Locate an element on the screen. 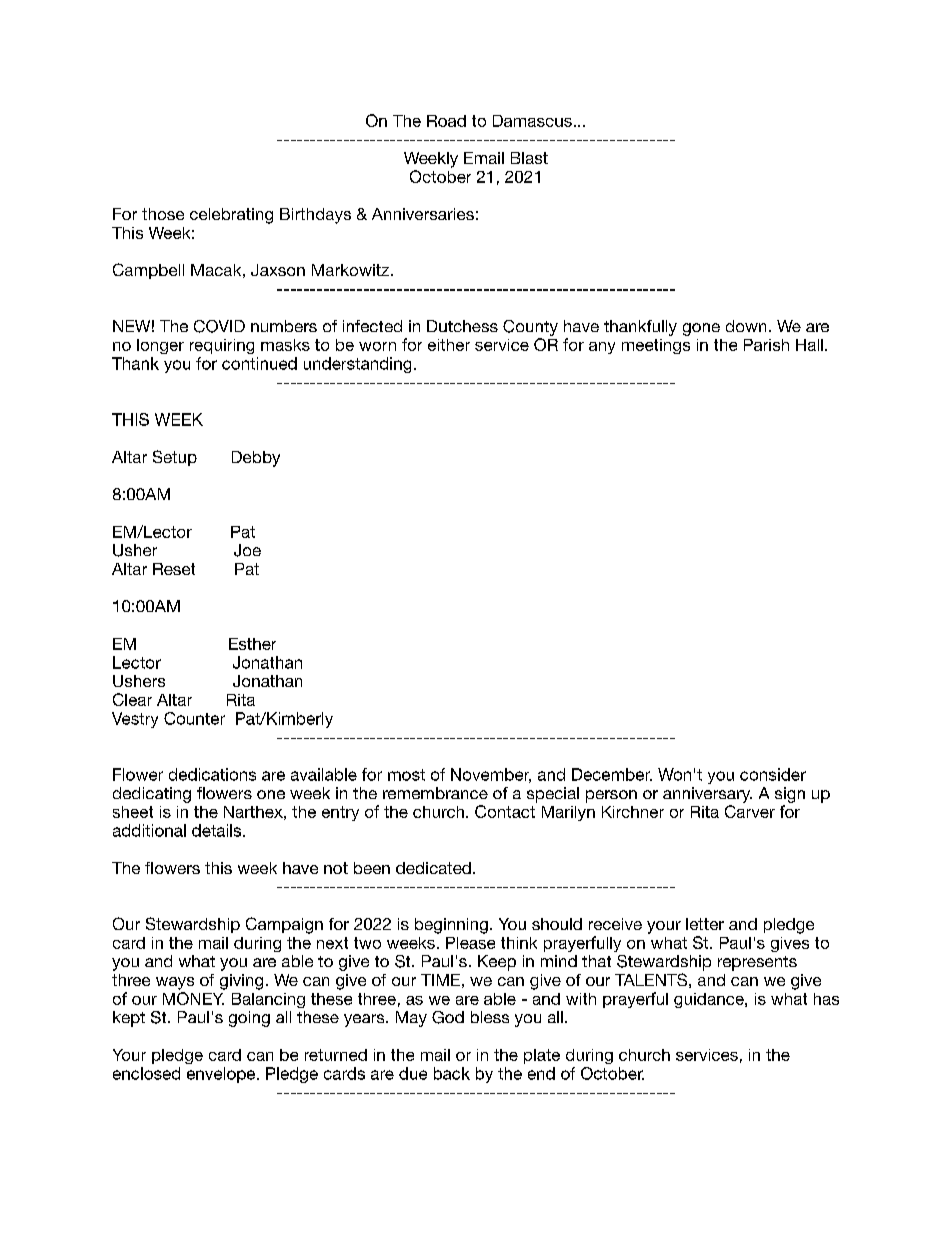 The image size is (952, 1233). Parish is located at coordinates (766, 345).
